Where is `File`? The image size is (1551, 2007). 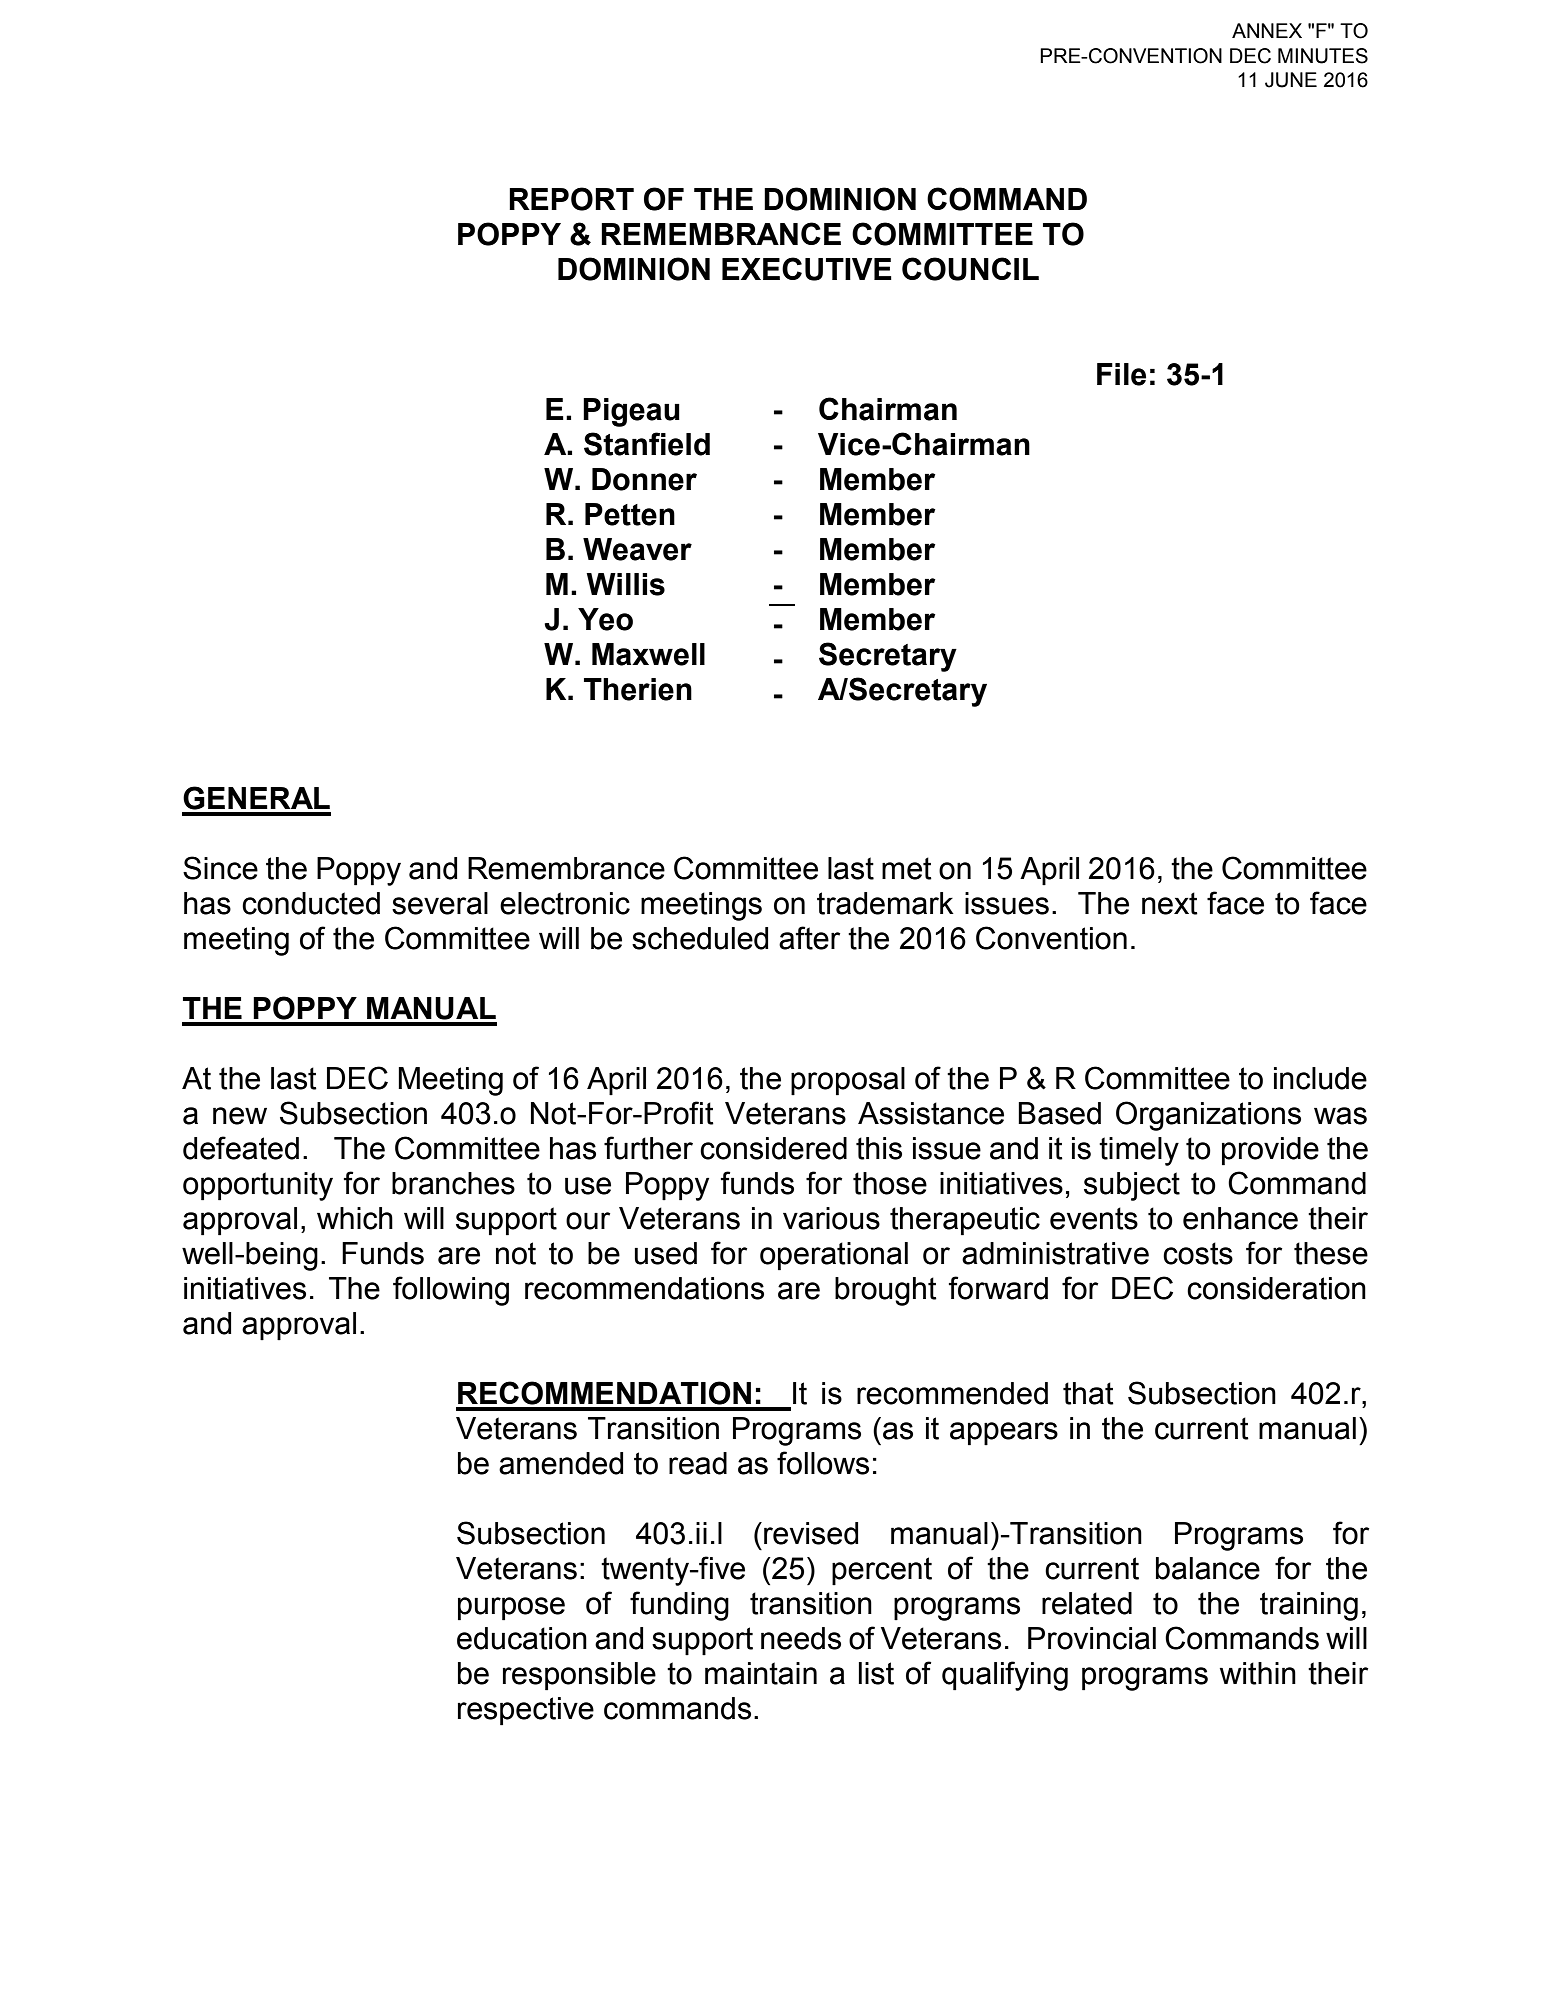 File is located at coordinates (1121, 374).
